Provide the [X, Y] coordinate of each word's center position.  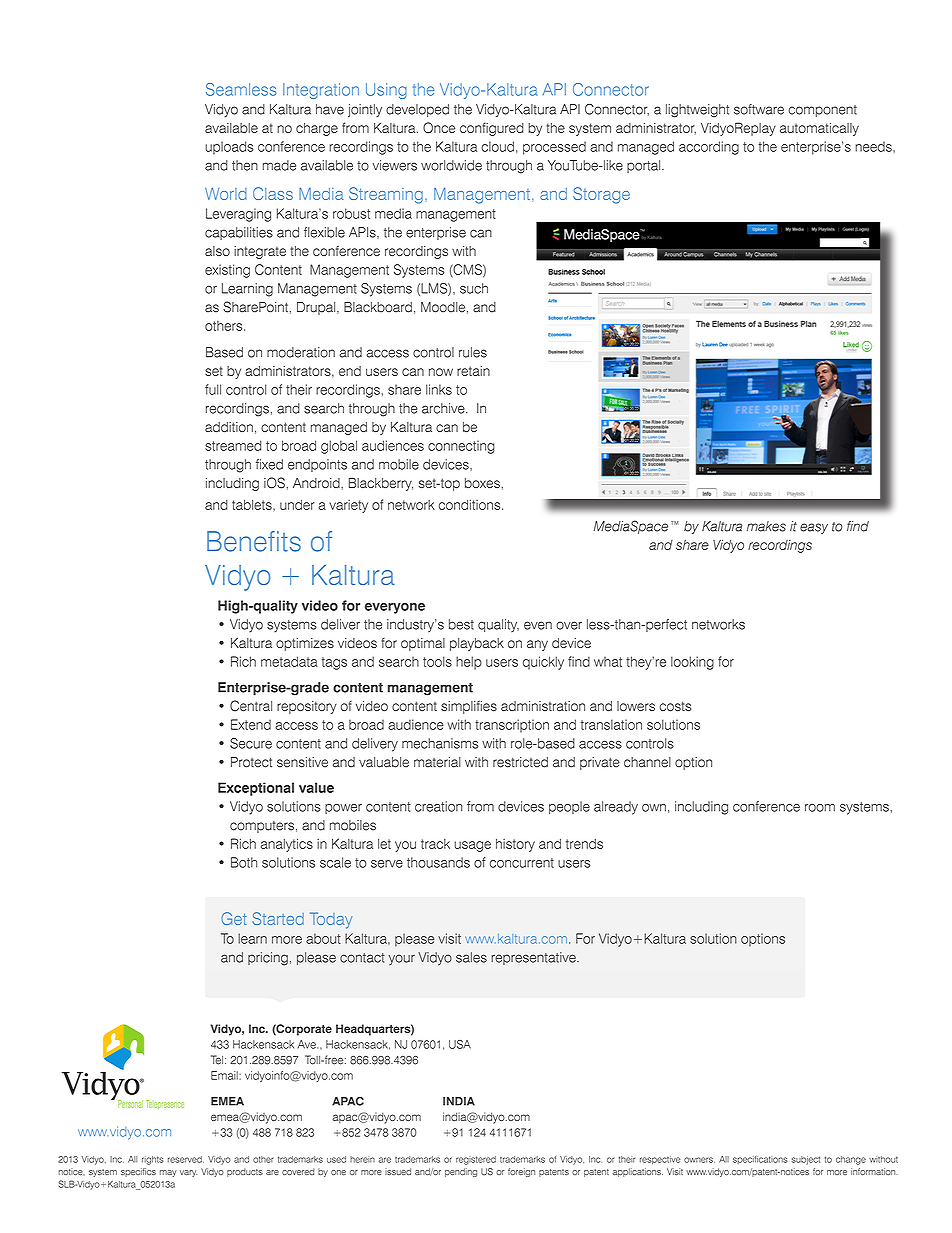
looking [692, 663]
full [213, 389]
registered [476, 1160]
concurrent [522, 863]
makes [766, 526]
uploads [229, 148]
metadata [289, 661]
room [820, 808]
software [759, 109]
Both [244, 862]
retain [473, 371]
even [538, 625]
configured [492, 129]
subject [806, 1160]
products [245, 1172]
